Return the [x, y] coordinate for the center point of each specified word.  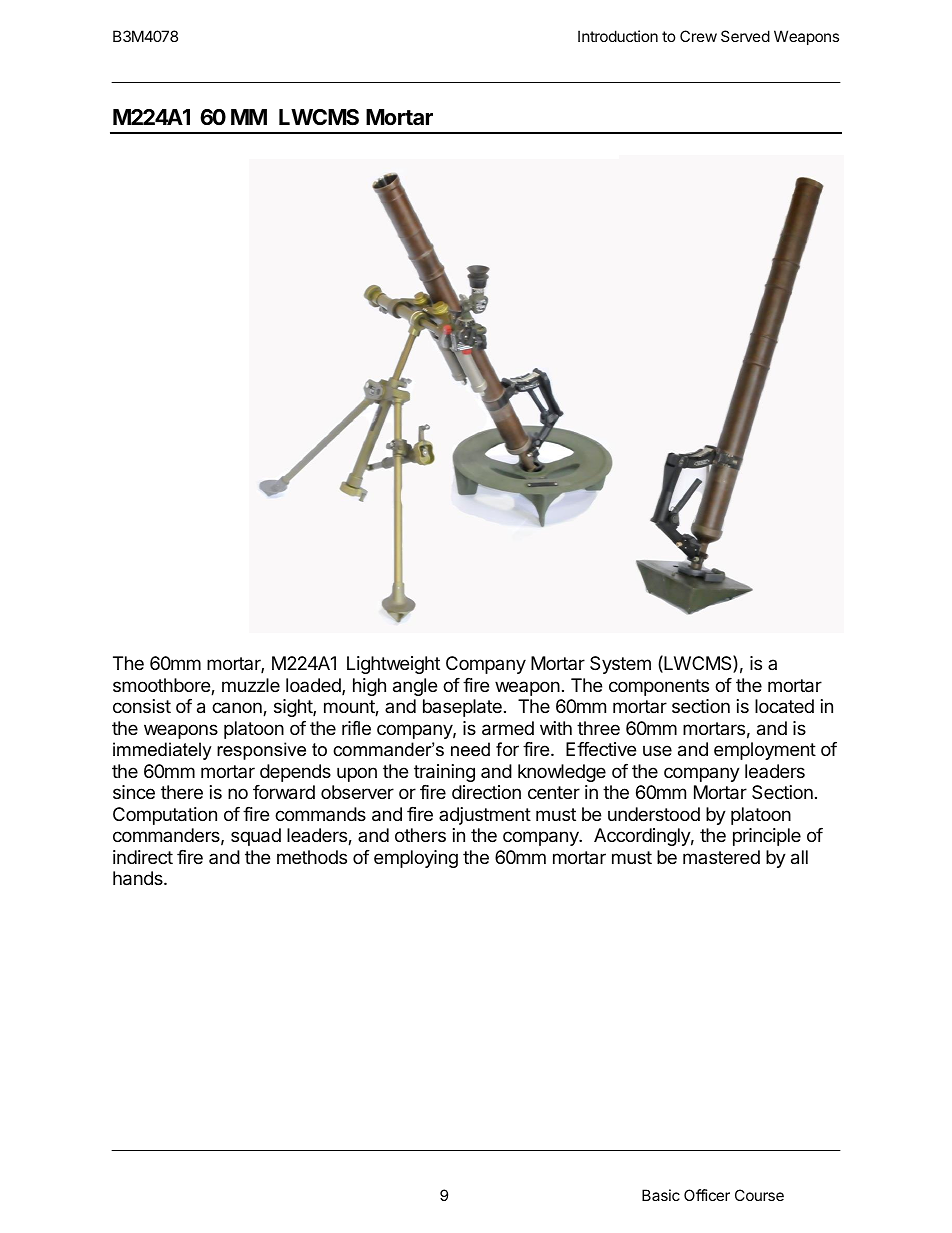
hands [139, 878]
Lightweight [393, 665]
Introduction [618, 36]
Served [745, 36]
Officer [707, 1195]
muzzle [251, 685]
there [182, 792]
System [620, 665]
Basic [661, 1195]
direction [486, 792]
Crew [698, 36]
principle [767, 837]
